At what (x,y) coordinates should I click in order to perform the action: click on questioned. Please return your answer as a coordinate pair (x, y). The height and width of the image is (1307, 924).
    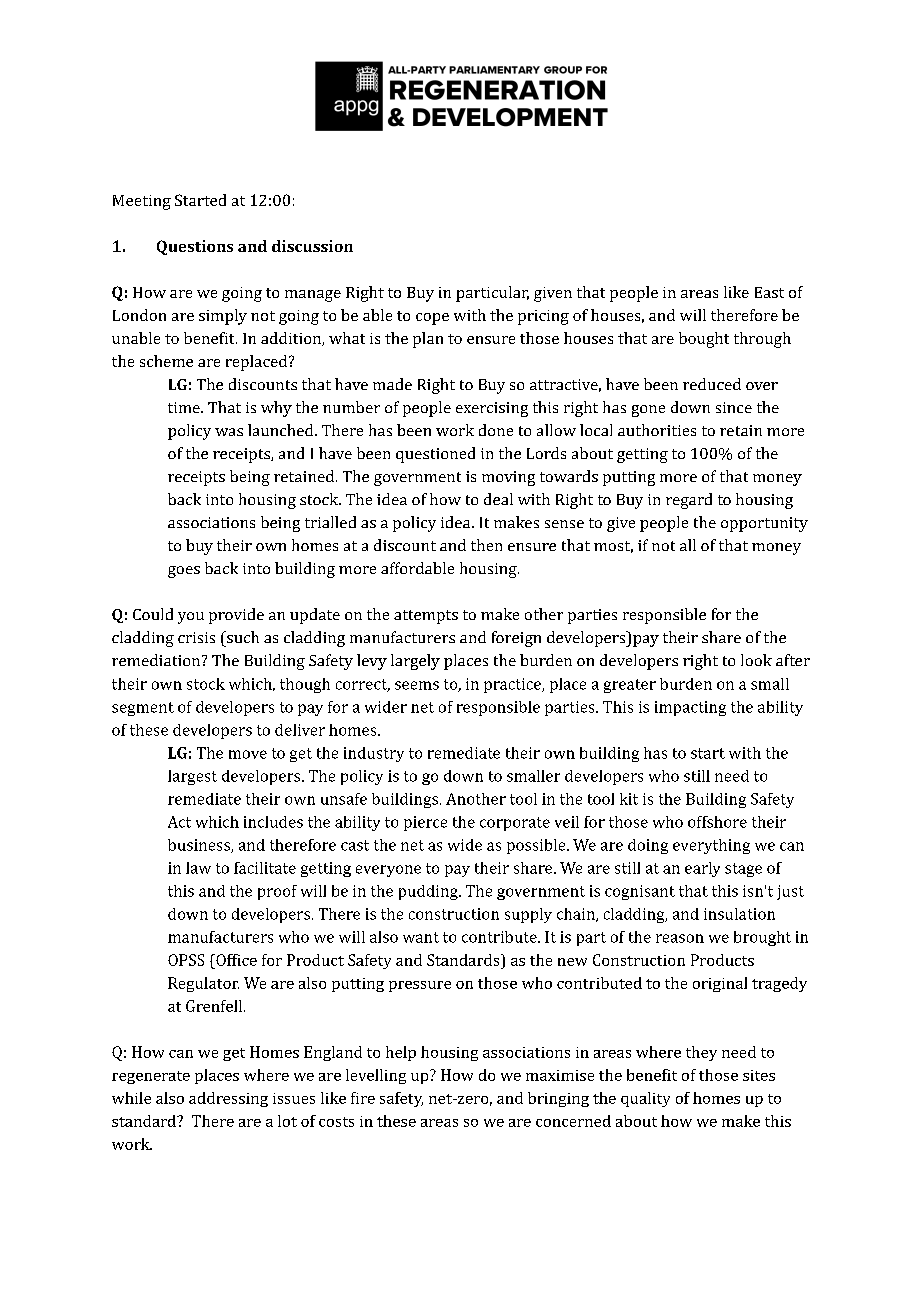
    Looking at the image, I should click on (435, 455).
